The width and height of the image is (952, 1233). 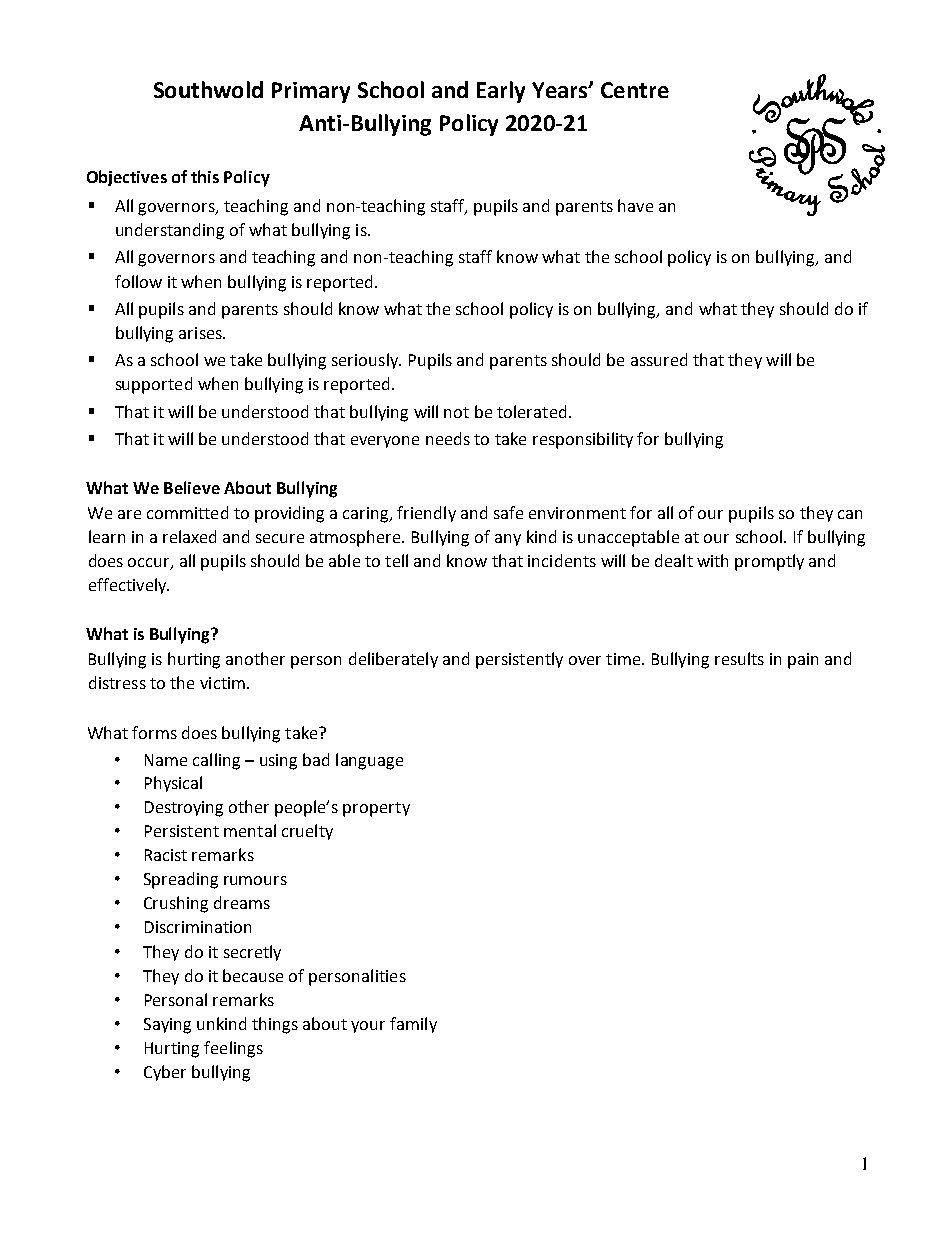 What do you see at coordinates (501, 92) in the image?
I see `Early` at bounding box center [501, 92].
